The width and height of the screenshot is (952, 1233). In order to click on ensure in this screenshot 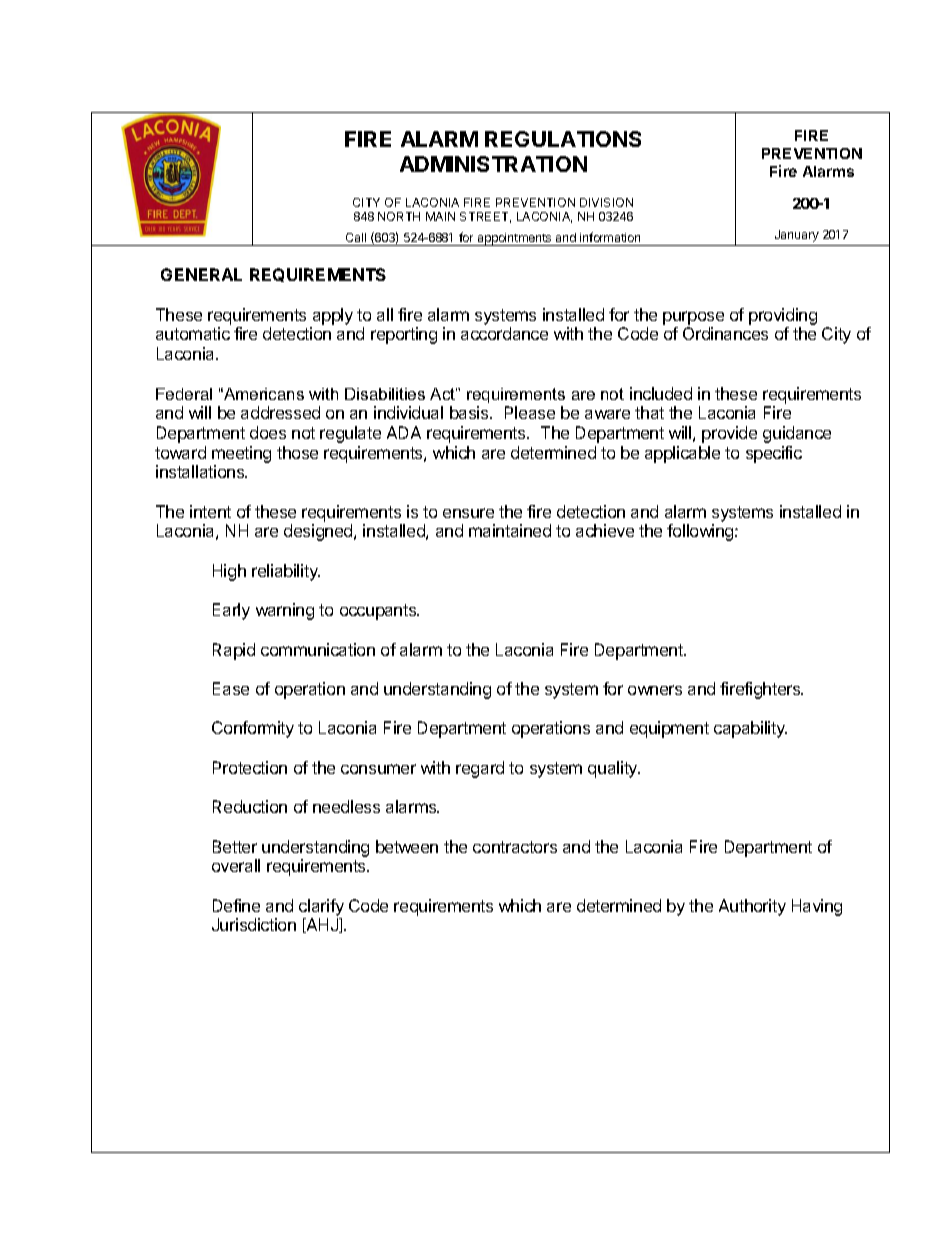, I will do `click(468, 513)`.
